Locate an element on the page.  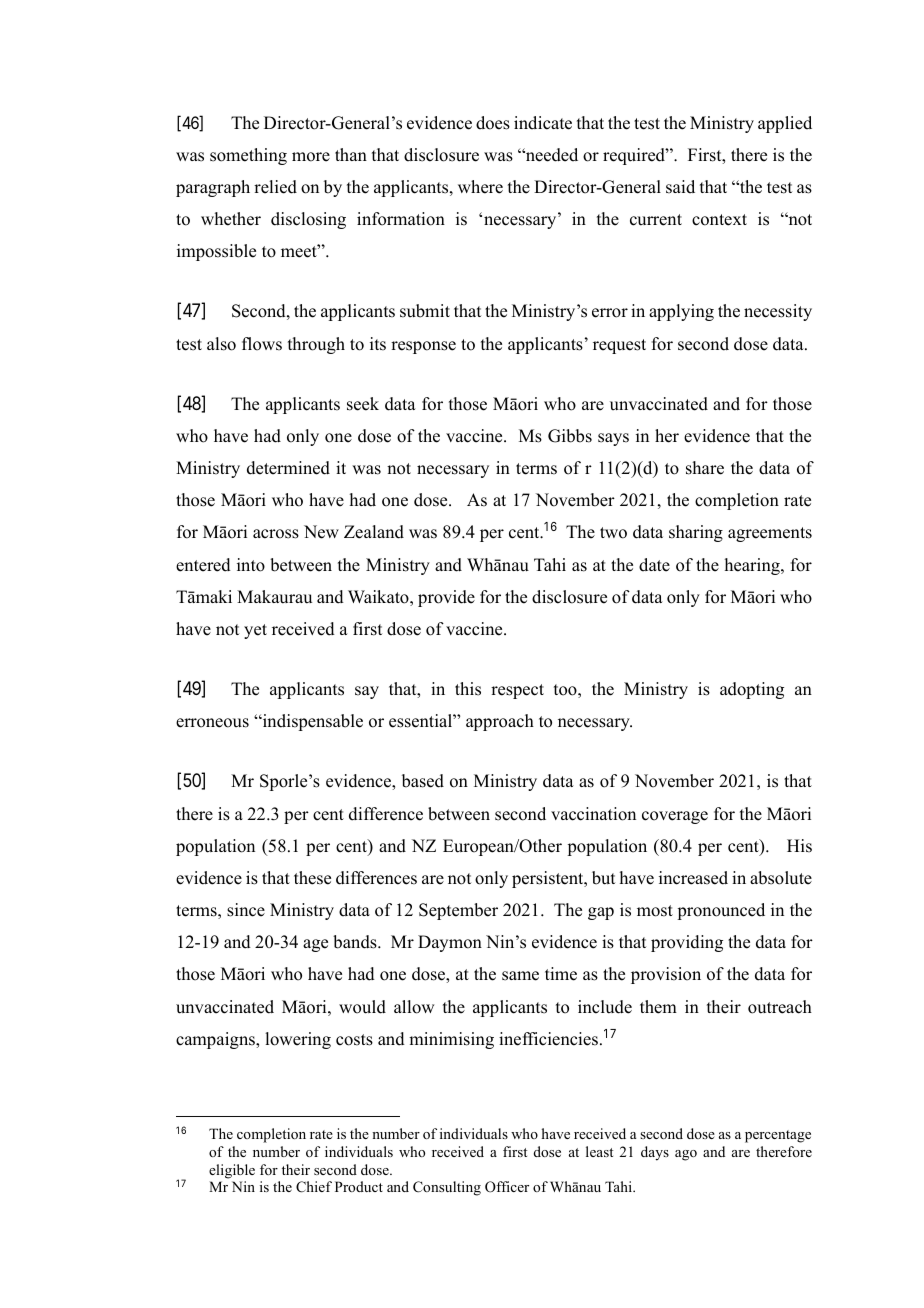
said is located at coordinates (680, 187).
